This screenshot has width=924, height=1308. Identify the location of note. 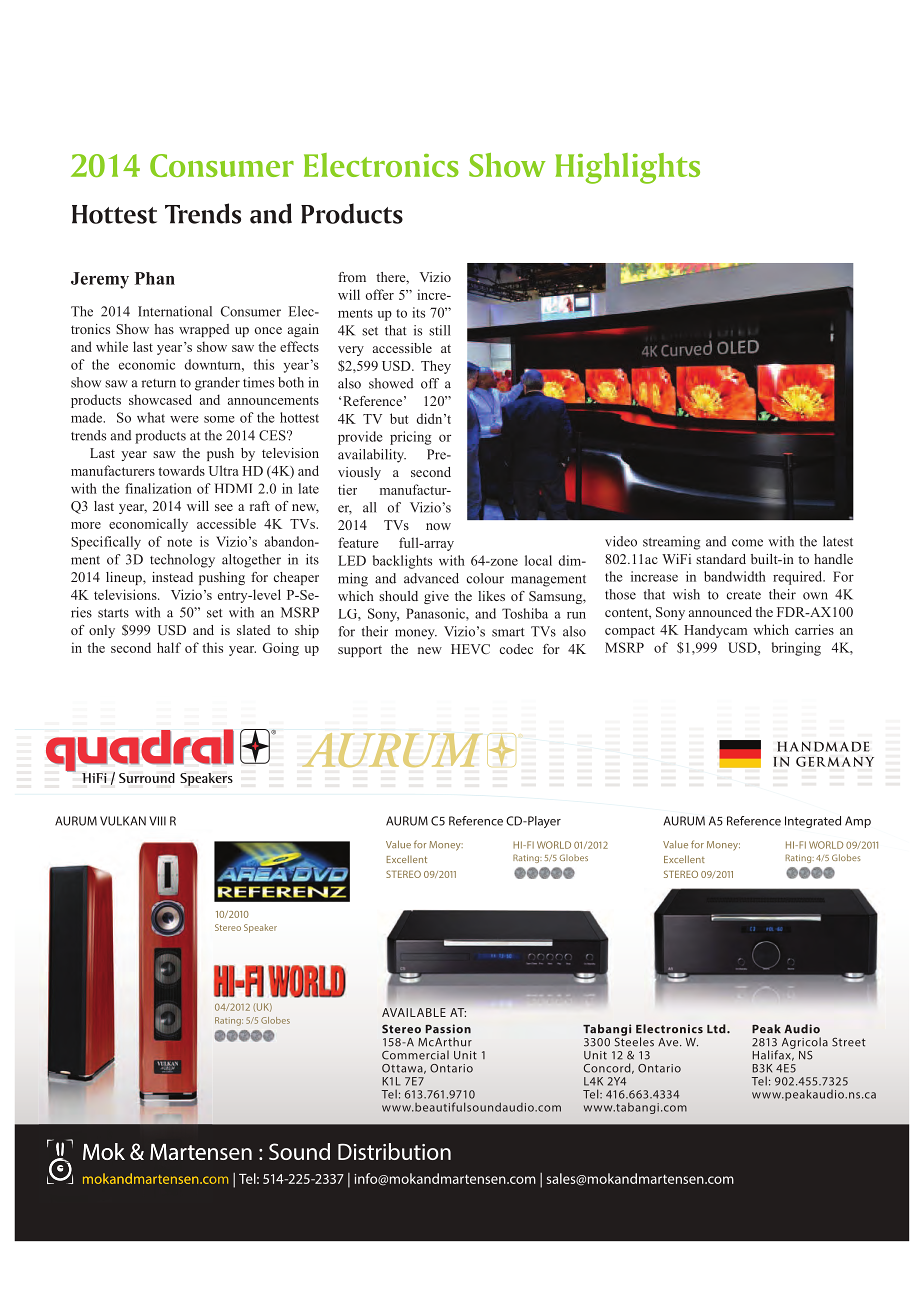
(179, 542).
